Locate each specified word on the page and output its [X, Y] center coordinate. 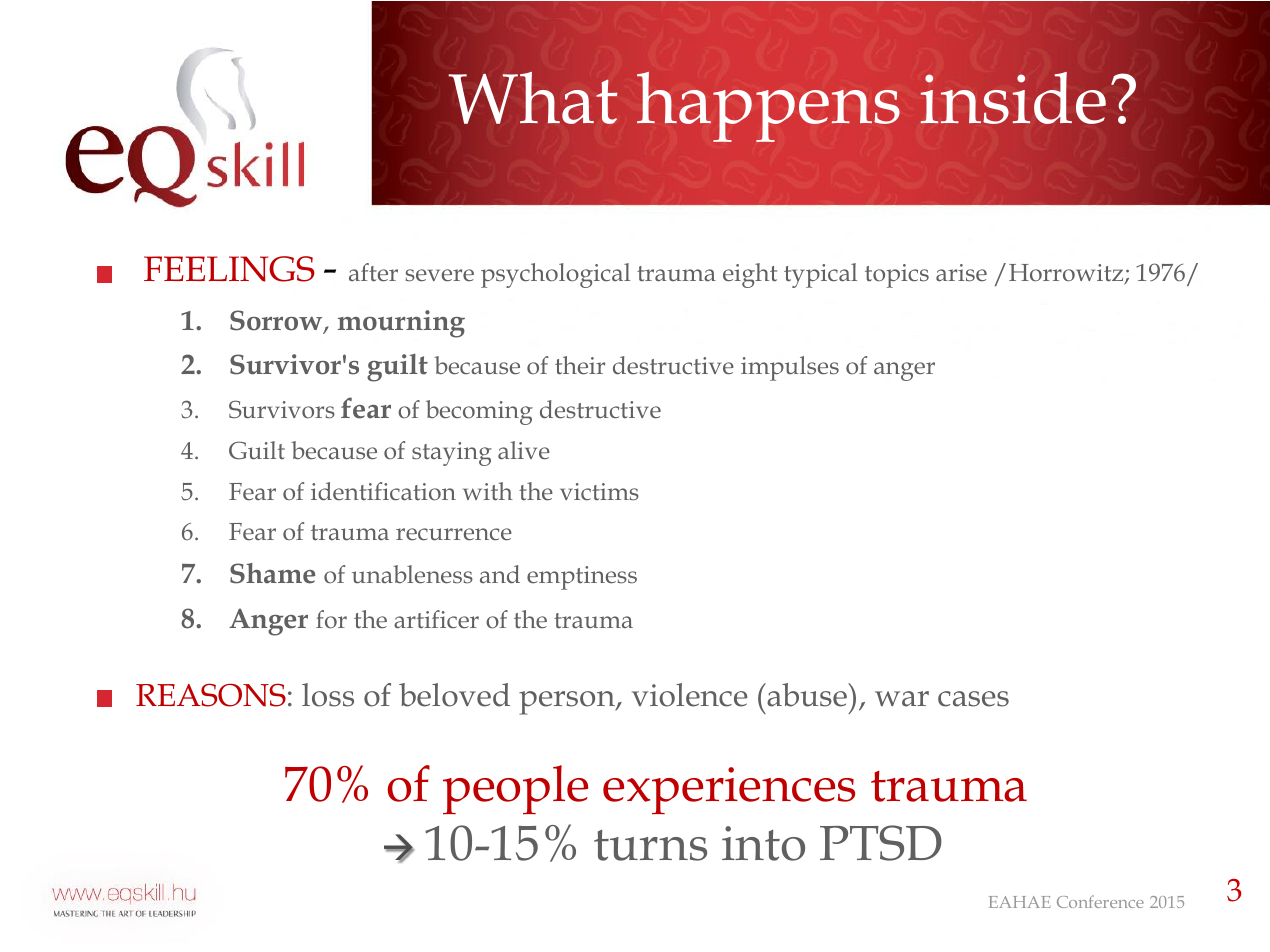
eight [750, 275]
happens [768, 107]
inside [1013, 98]
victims [599, 492]
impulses [790, 368]
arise [961, 273]
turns [650, 845]
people [515, 789]
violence [689, 695]
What [533, 98]
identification [383, 491]
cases [973, 699]
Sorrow [277, 321]
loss [328, 695]
